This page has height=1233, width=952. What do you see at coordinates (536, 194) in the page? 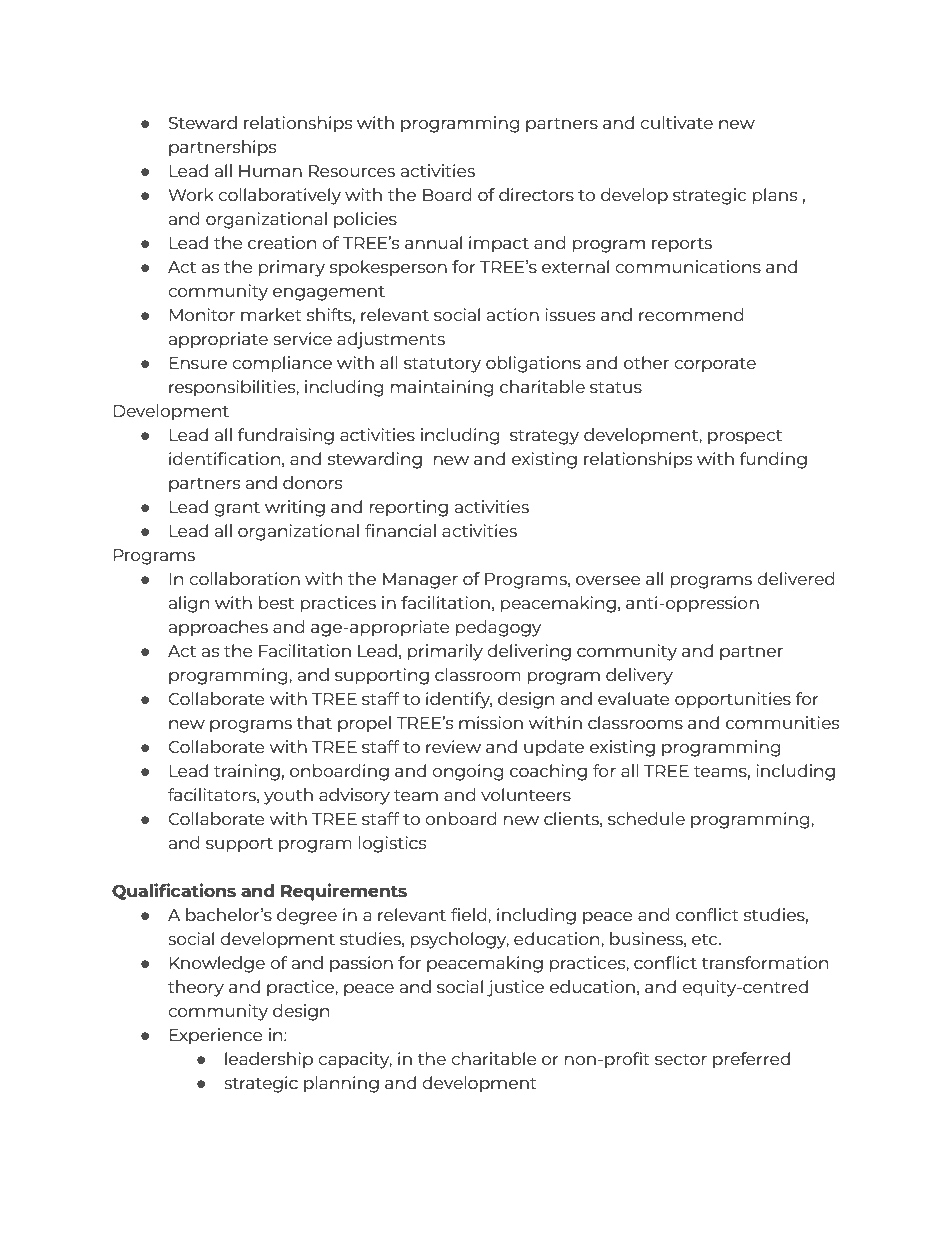
I see `directors` at bounding box center [536, 194].
